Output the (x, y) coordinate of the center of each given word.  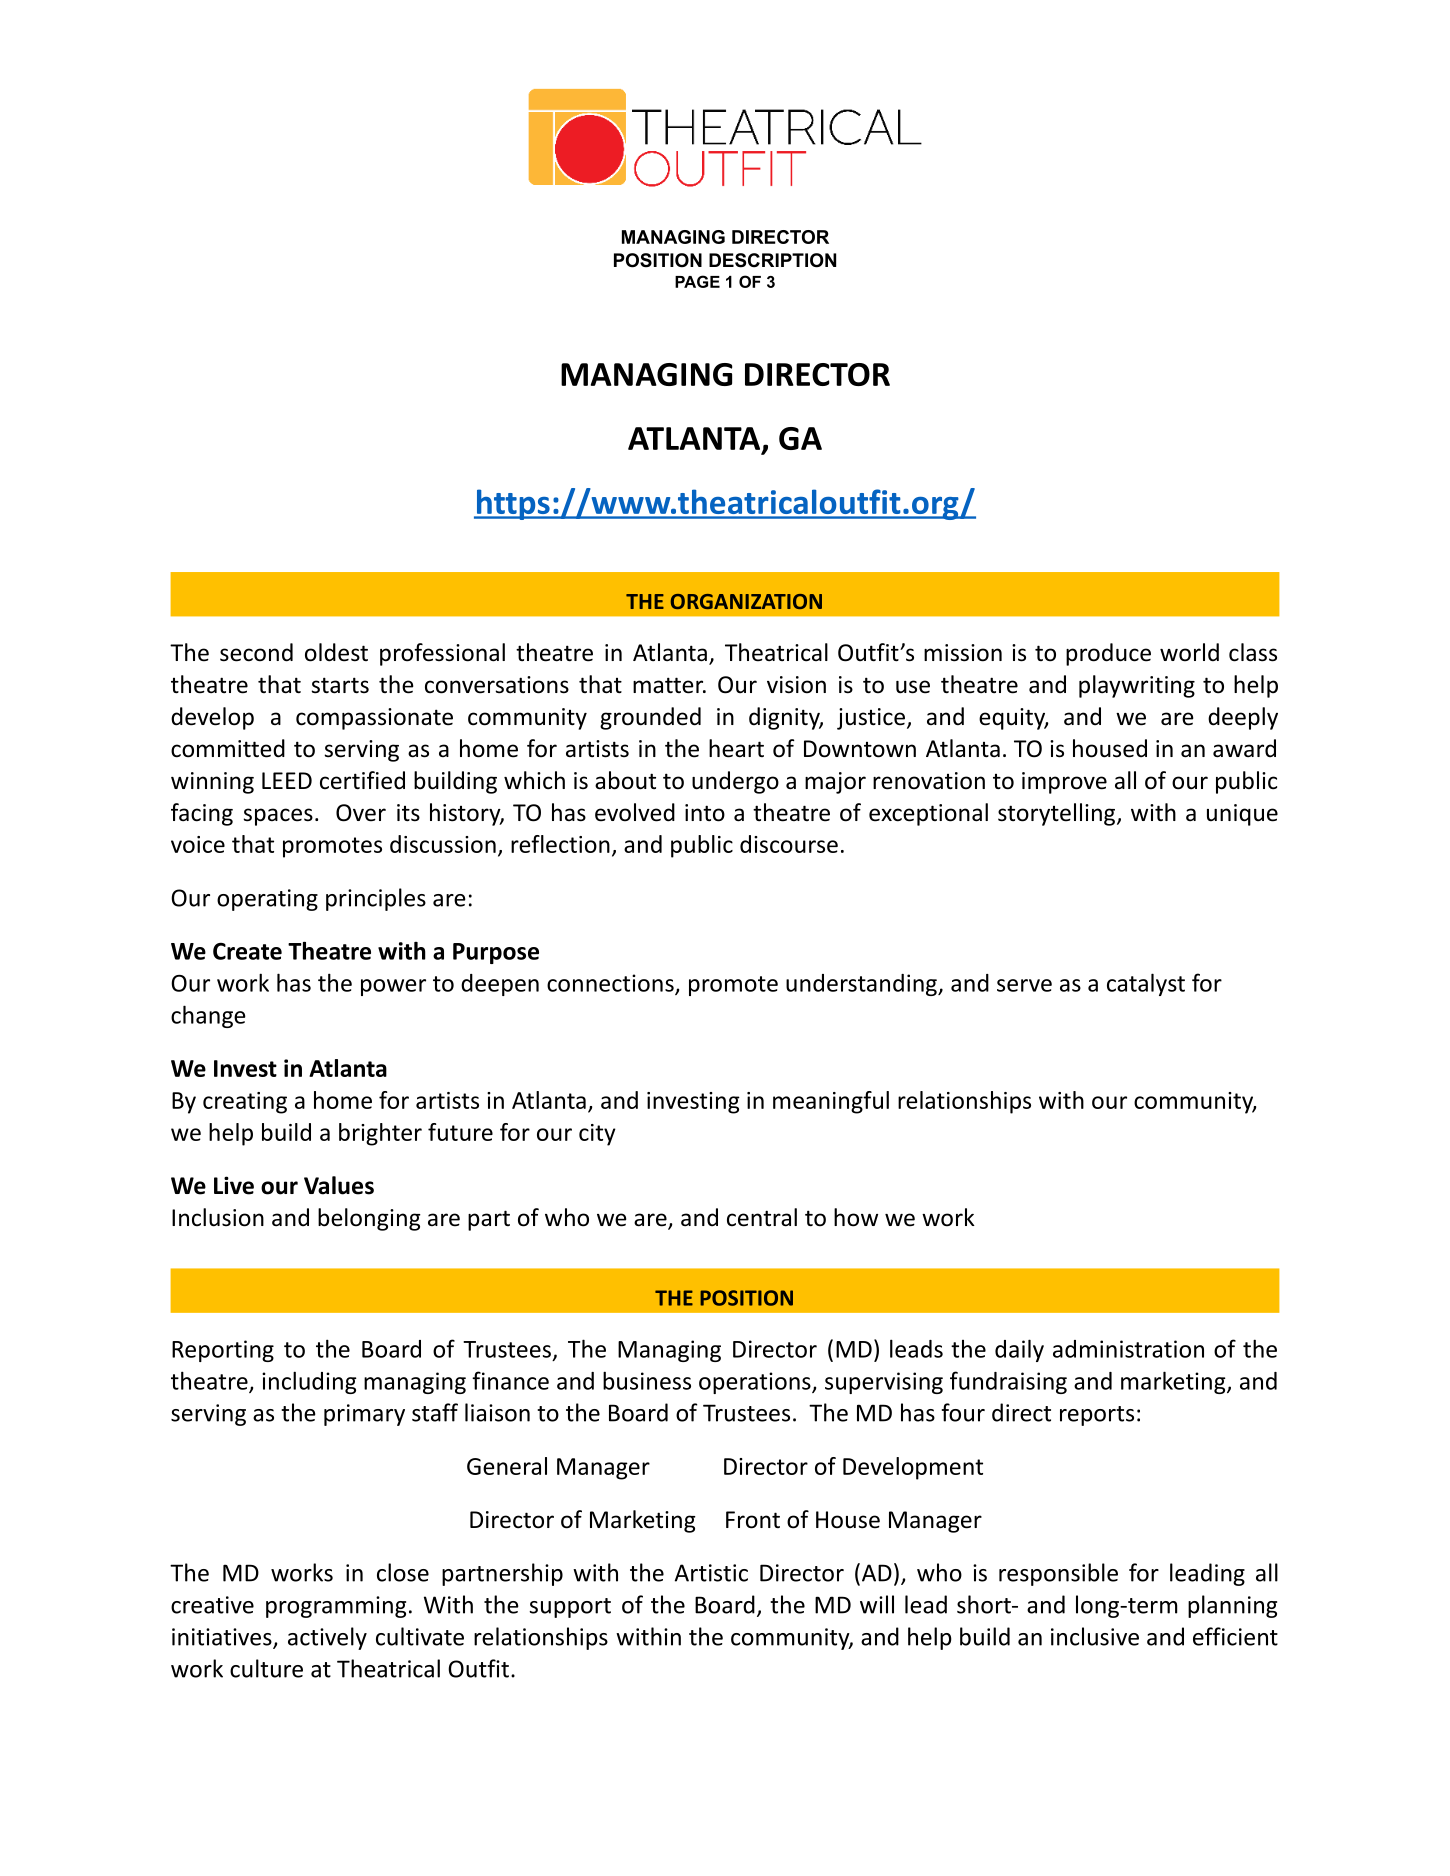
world (1189, 652)
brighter (380, 1134)
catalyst (1146, 984)
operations (756, 1383)
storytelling (1058, 814)
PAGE (697, 281)
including (309, 1382)
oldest (336, 652)
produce (1108, 654)
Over (361, 813)
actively (327, 1638)
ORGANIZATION (746, 601)
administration (1128, 1349)
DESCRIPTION (772, 260)
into (705, 813)
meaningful (831, 1102)
